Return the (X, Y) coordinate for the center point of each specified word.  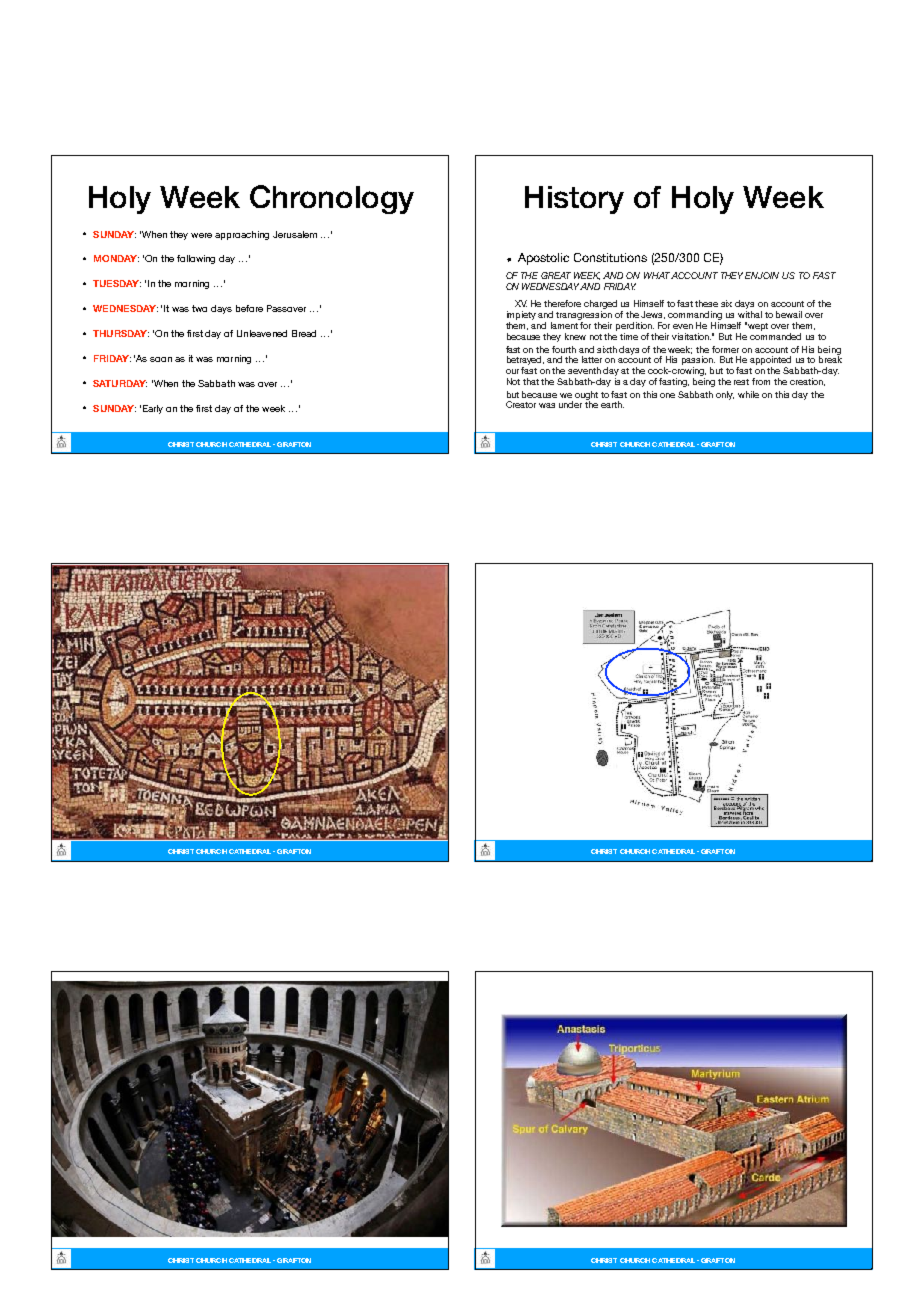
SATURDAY (120, 383)
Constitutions (610, 257)
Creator (521, 404)
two (199, 308)
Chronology (332, 199)
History (574, 200)
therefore (562, 303)
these (706, 303)
